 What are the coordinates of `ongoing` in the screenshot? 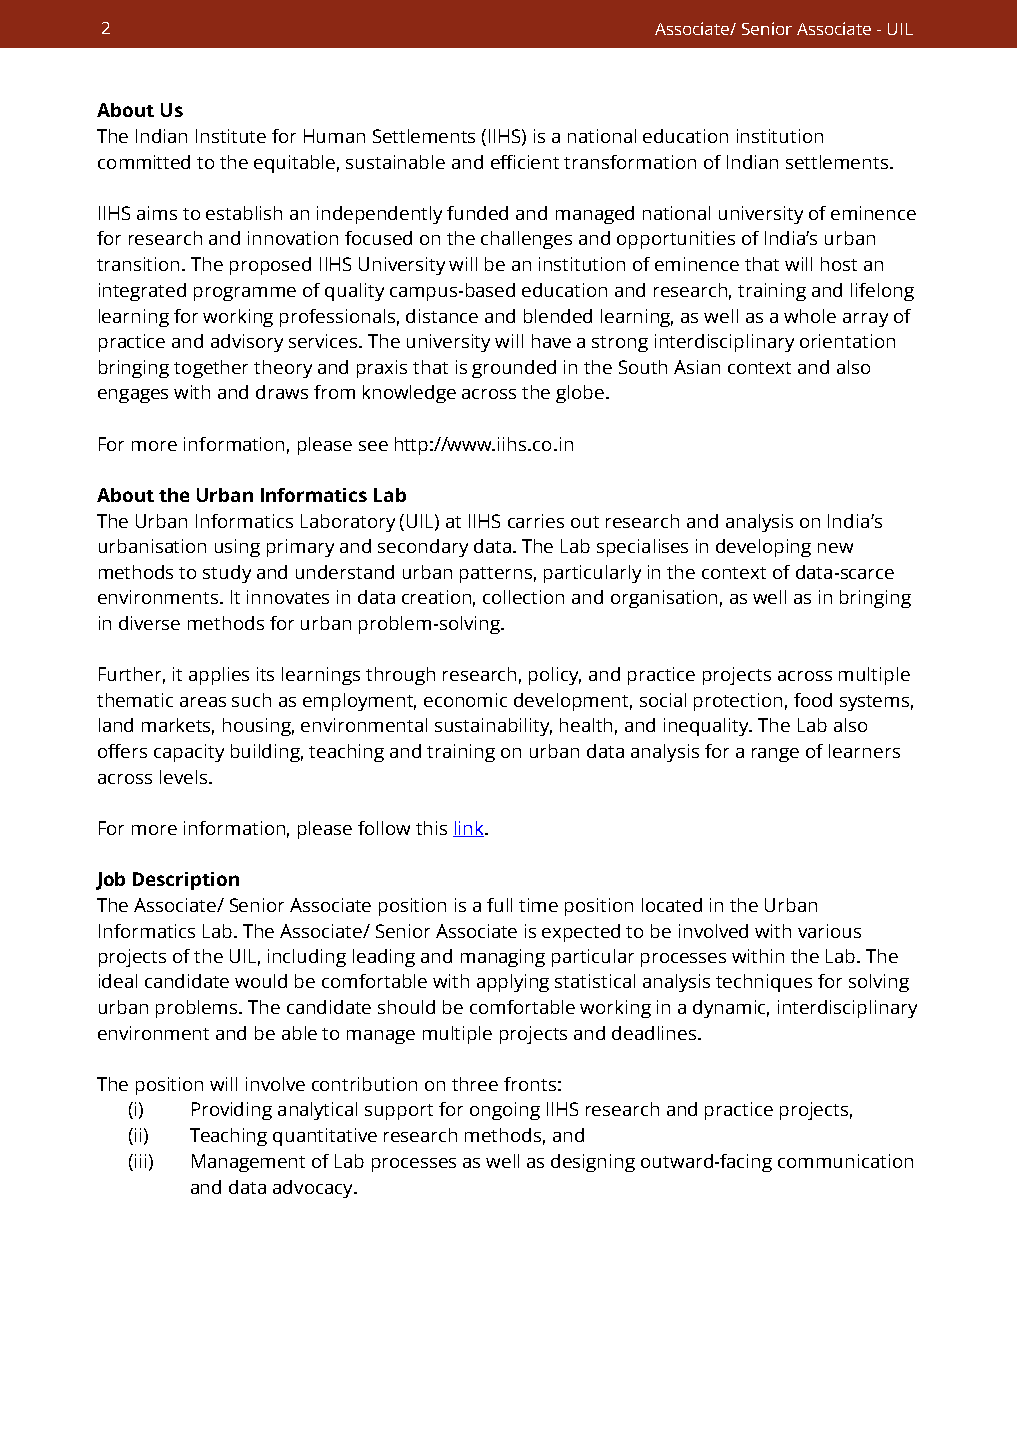 It's located at (505, 1111).
